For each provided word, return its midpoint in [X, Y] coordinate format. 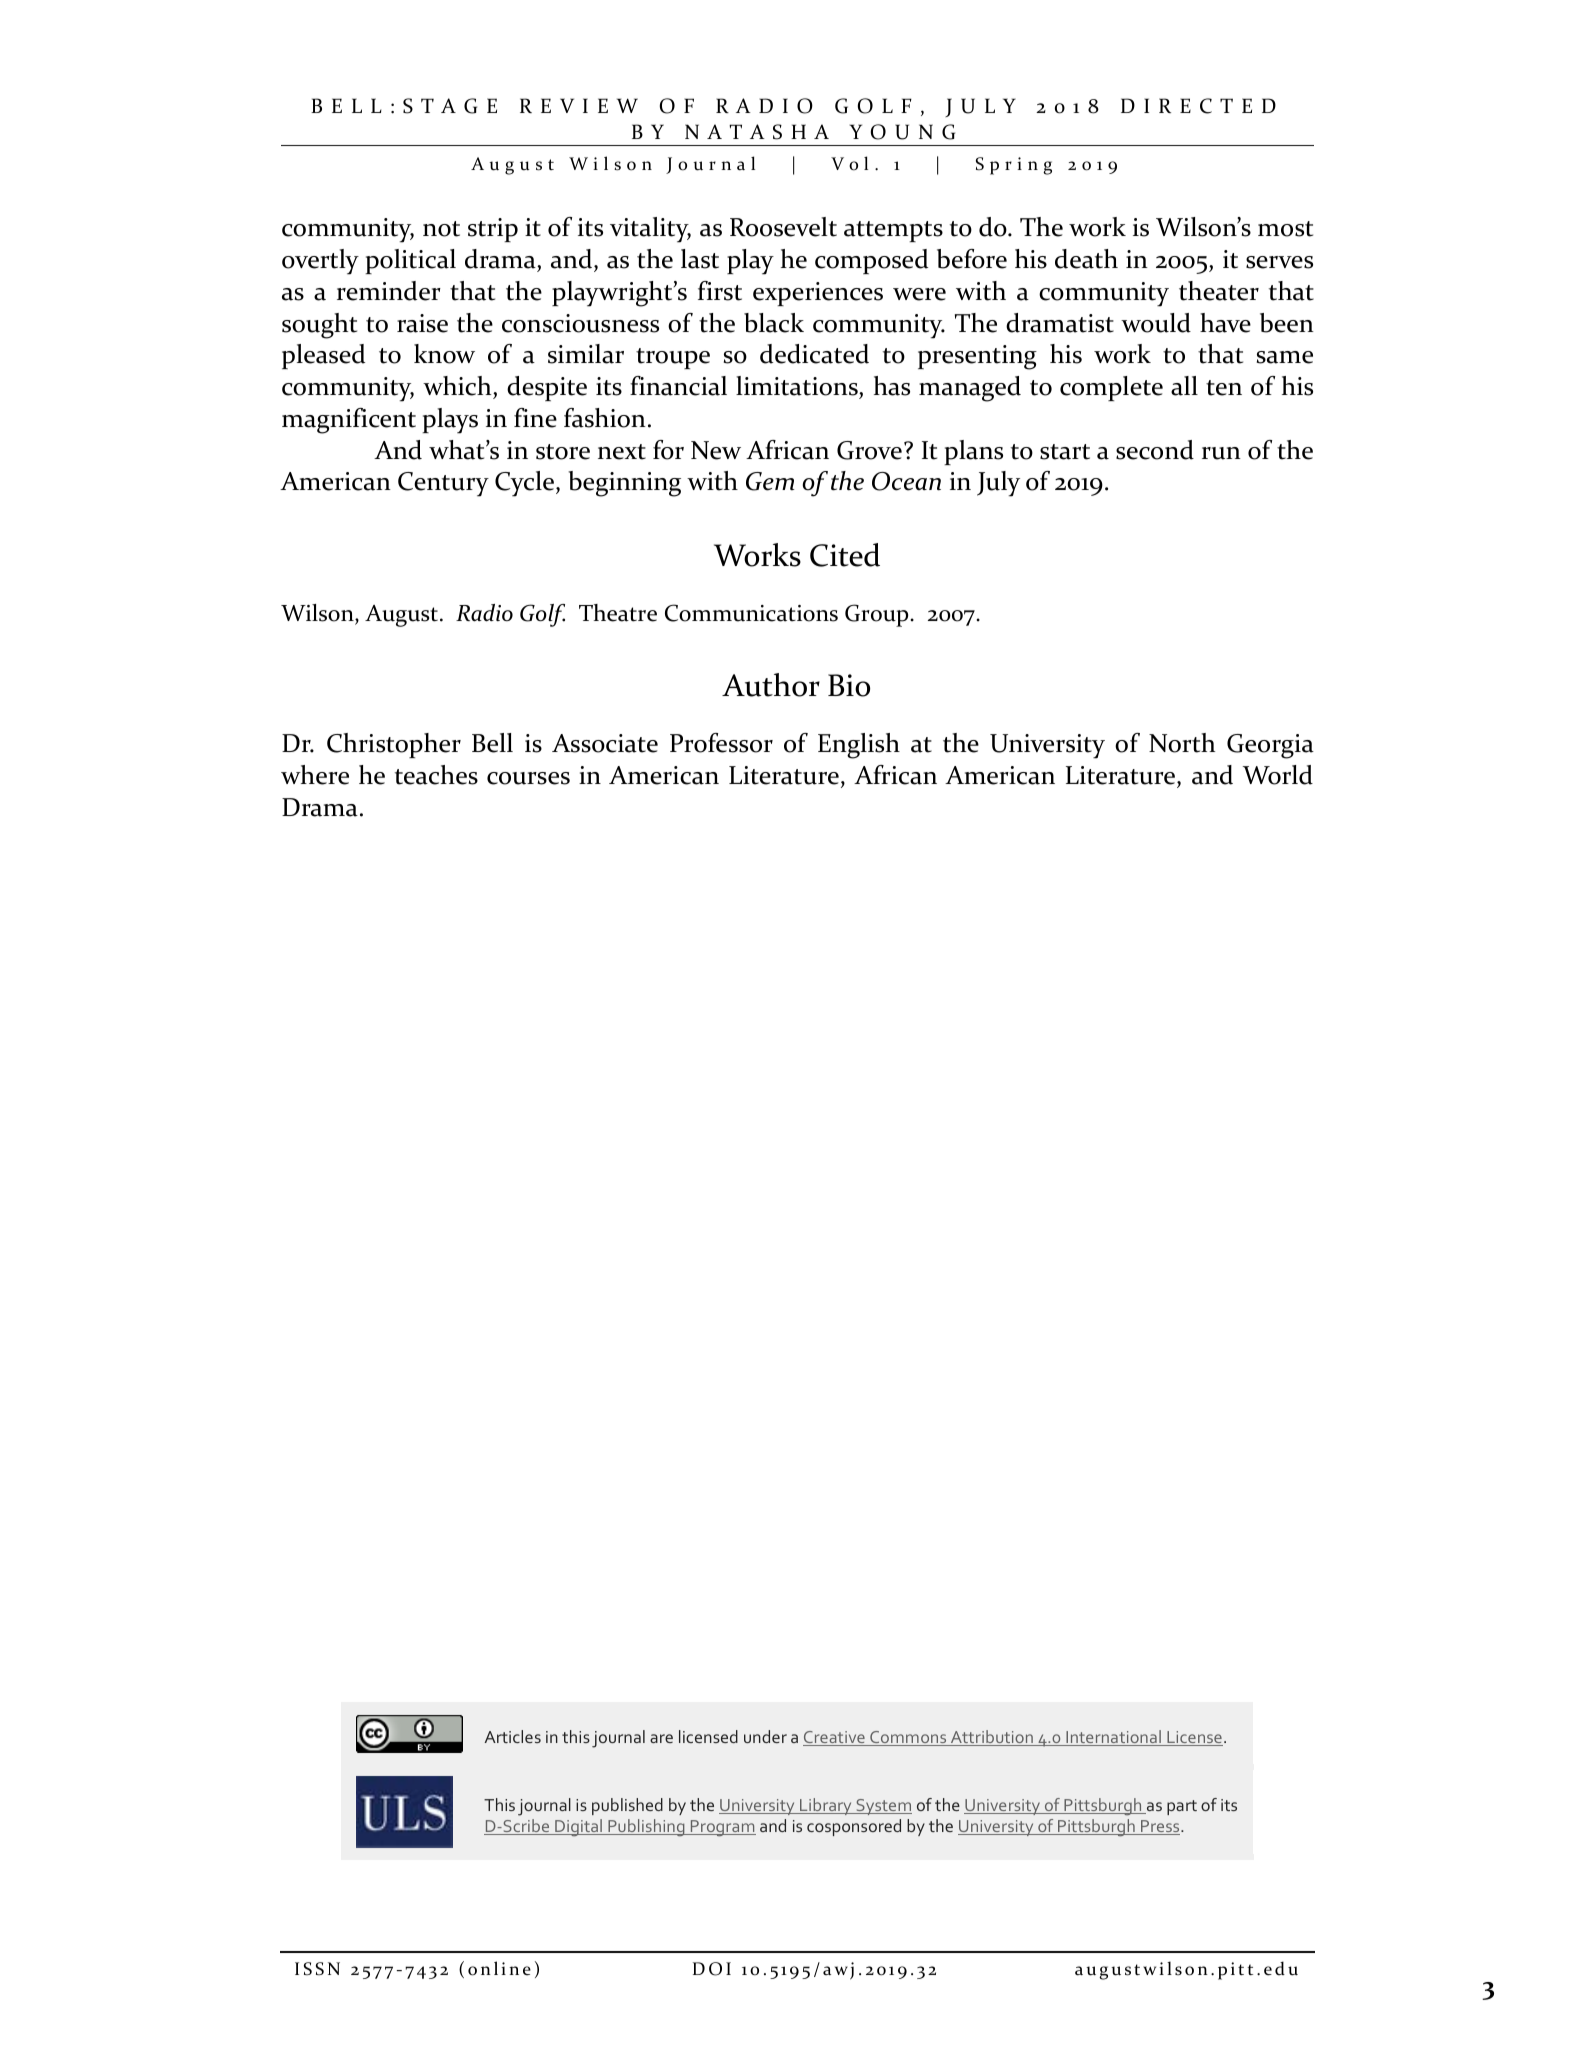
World [1278, 775]
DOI [712, 1969]
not [441, 229]
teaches [436, 775]
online [499, 1968]
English [859, 746]
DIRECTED [1198, 106]
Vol [849, 163]
